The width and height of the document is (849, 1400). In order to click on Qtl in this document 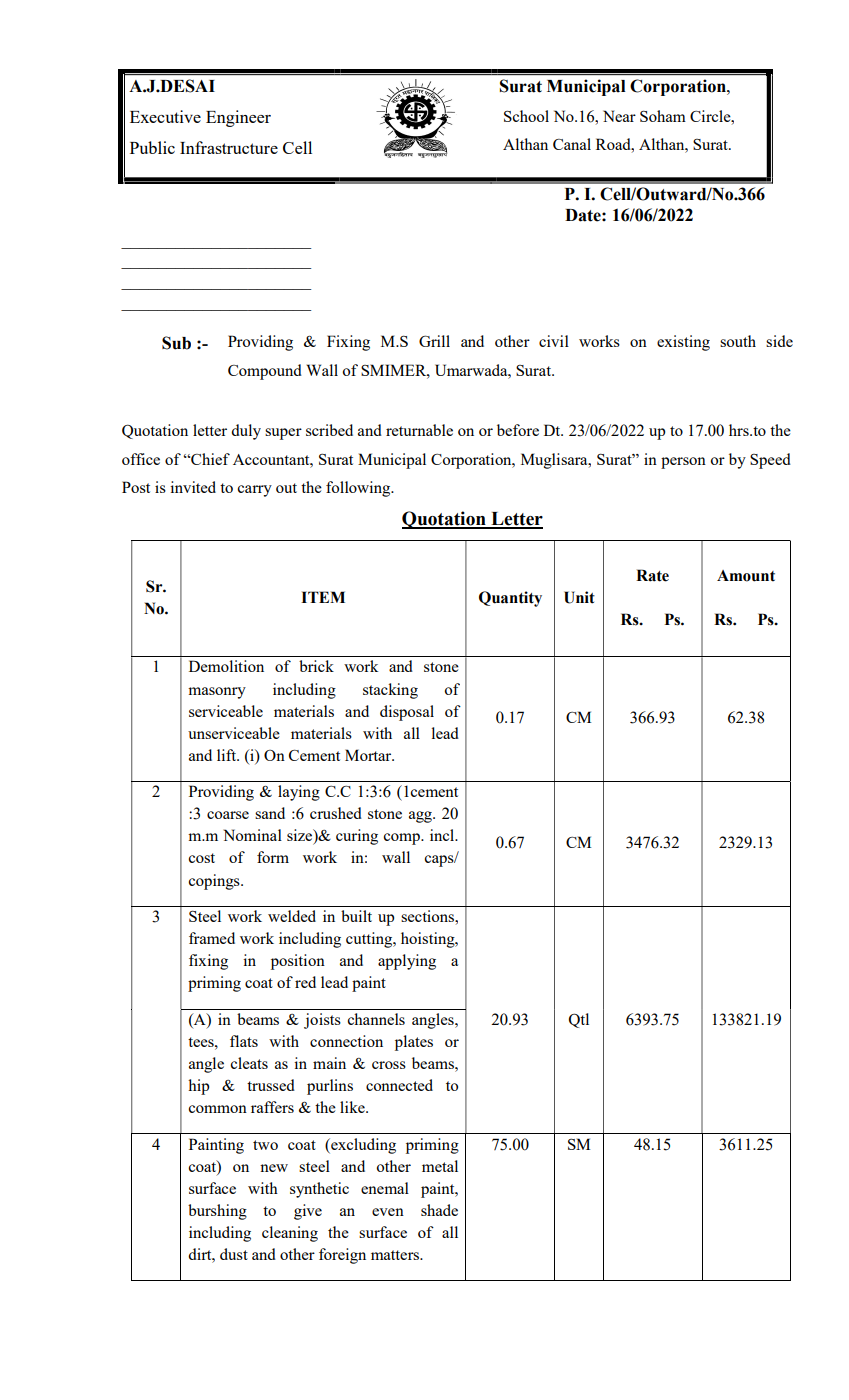, I will do `click(578, 1020)`.
